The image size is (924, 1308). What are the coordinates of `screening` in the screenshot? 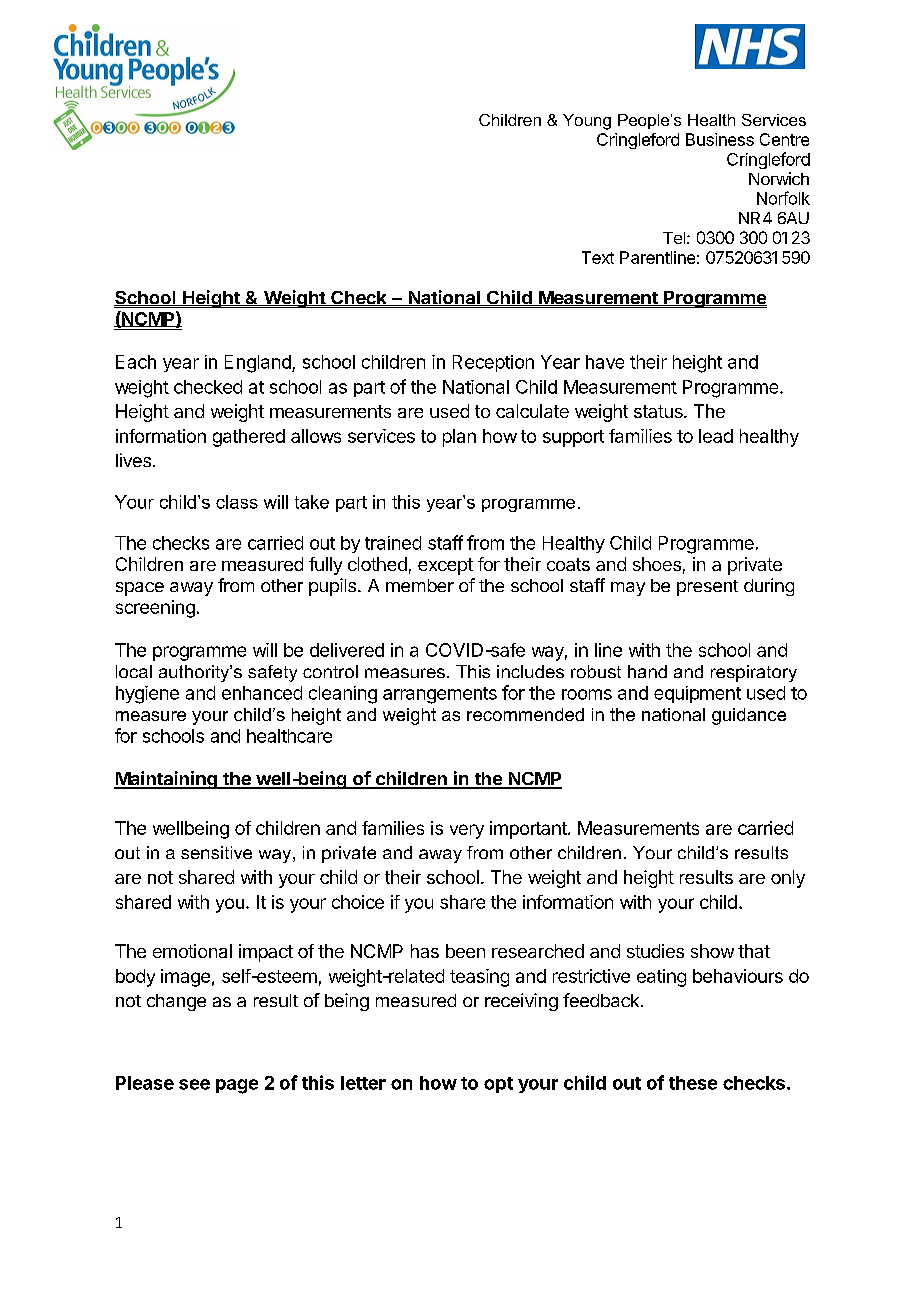 It's located at (155, 609).
